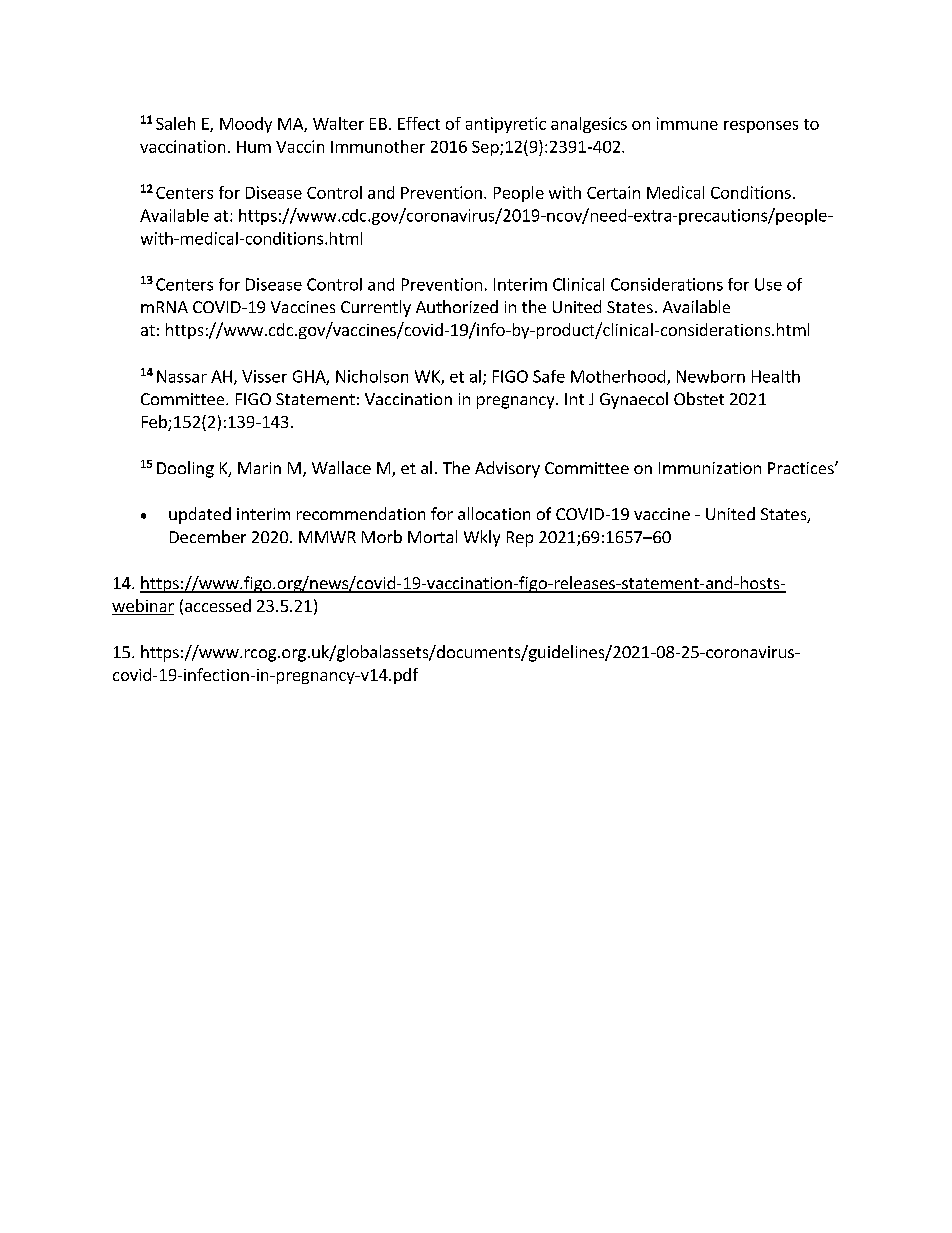  What do you see at coordinates (264, 376) in the screenshot?
I see `Visser` at bounding box center [264, 376].
